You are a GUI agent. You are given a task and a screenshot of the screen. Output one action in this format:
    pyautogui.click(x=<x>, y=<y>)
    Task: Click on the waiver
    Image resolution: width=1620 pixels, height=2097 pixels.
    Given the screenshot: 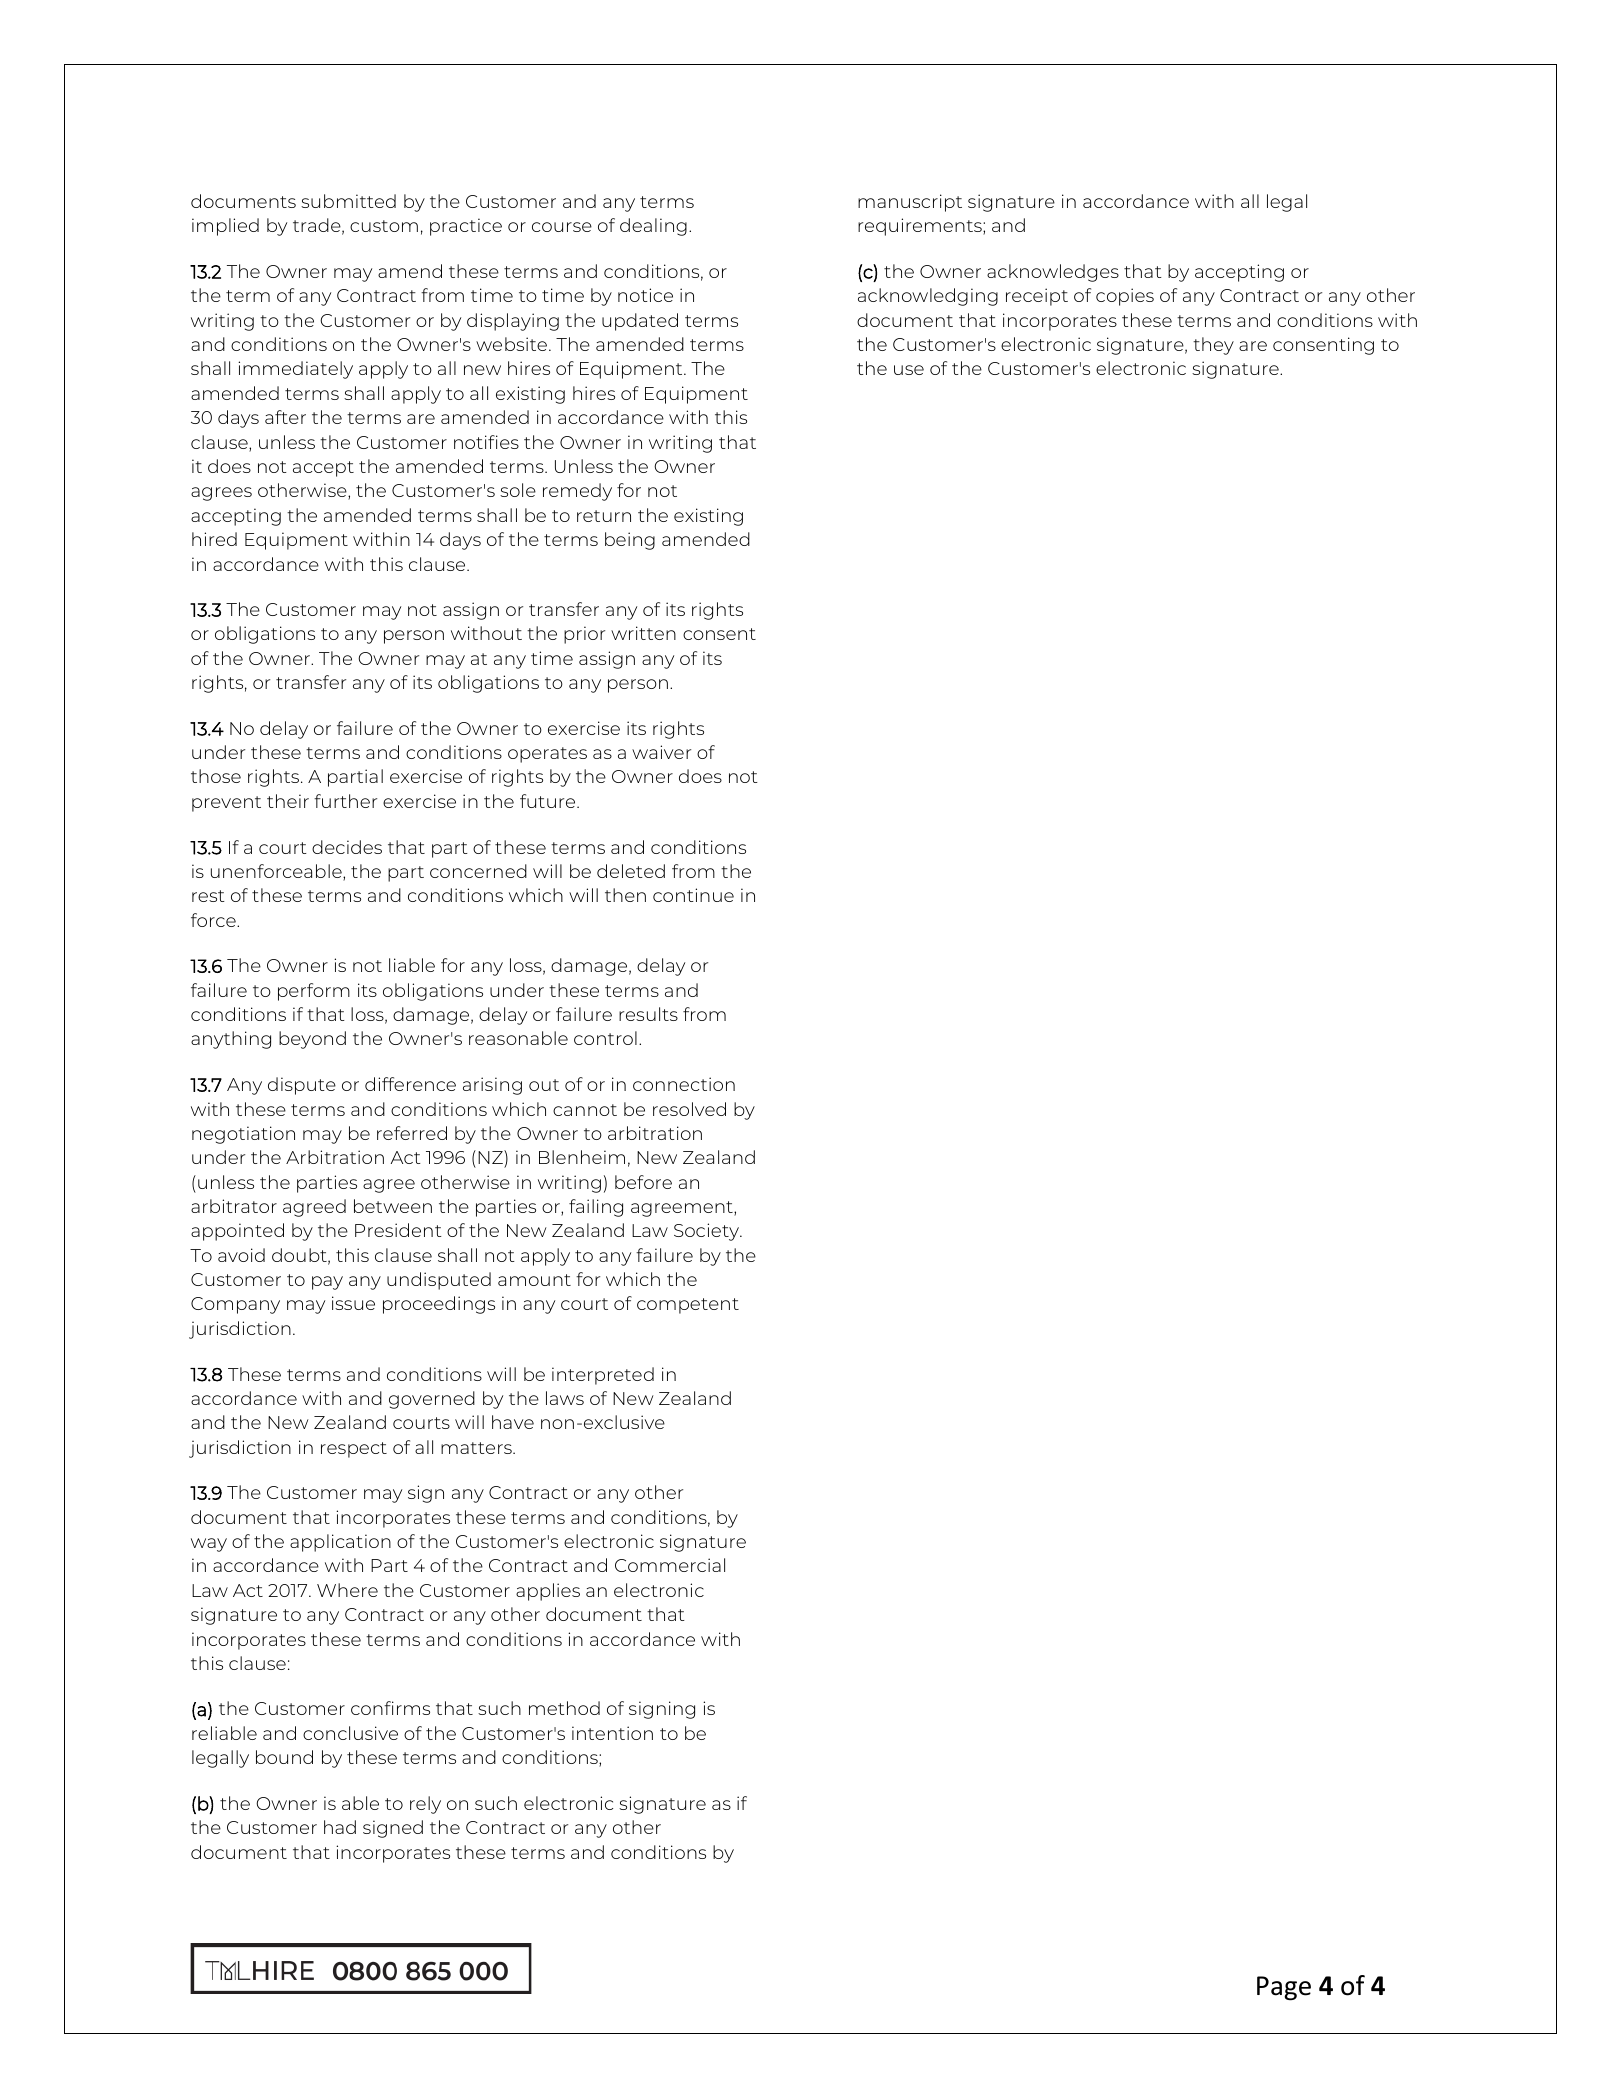 What is the action you would take?
    pyautogui.click(x=661, y=752)
